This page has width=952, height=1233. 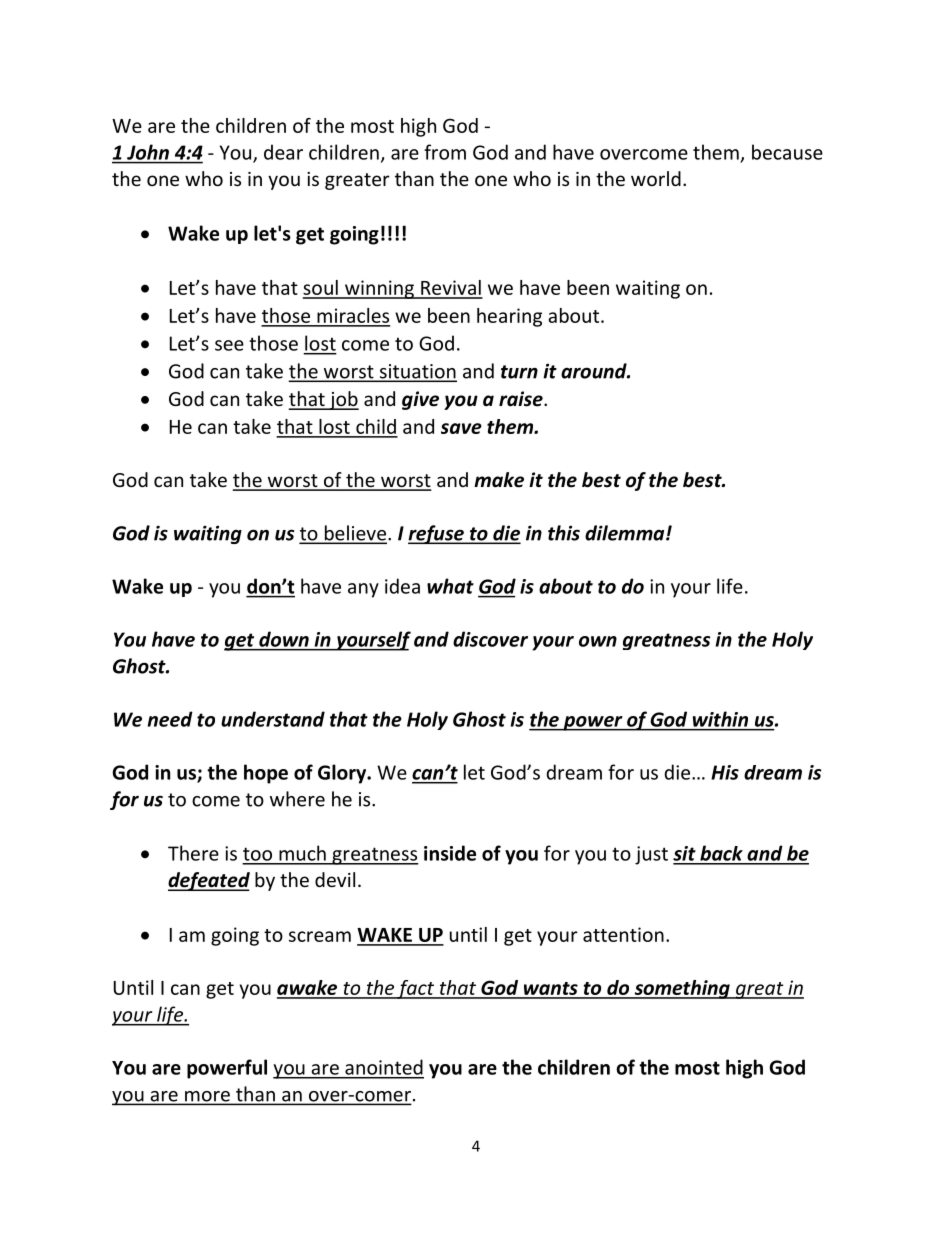 I want to click on more, so click(x=207, y=1097).
